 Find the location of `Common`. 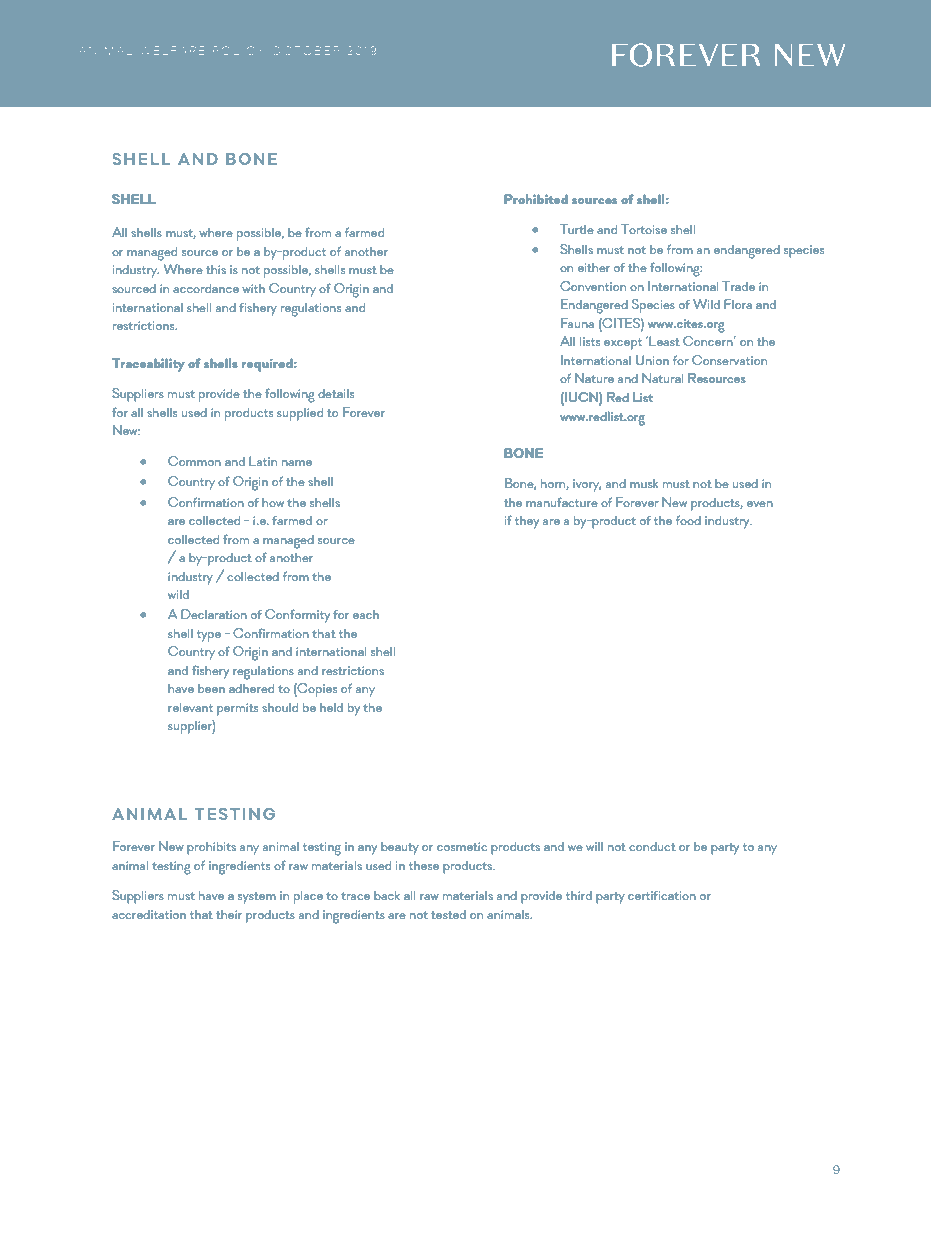

Common is located at coordinates (194, 461).
